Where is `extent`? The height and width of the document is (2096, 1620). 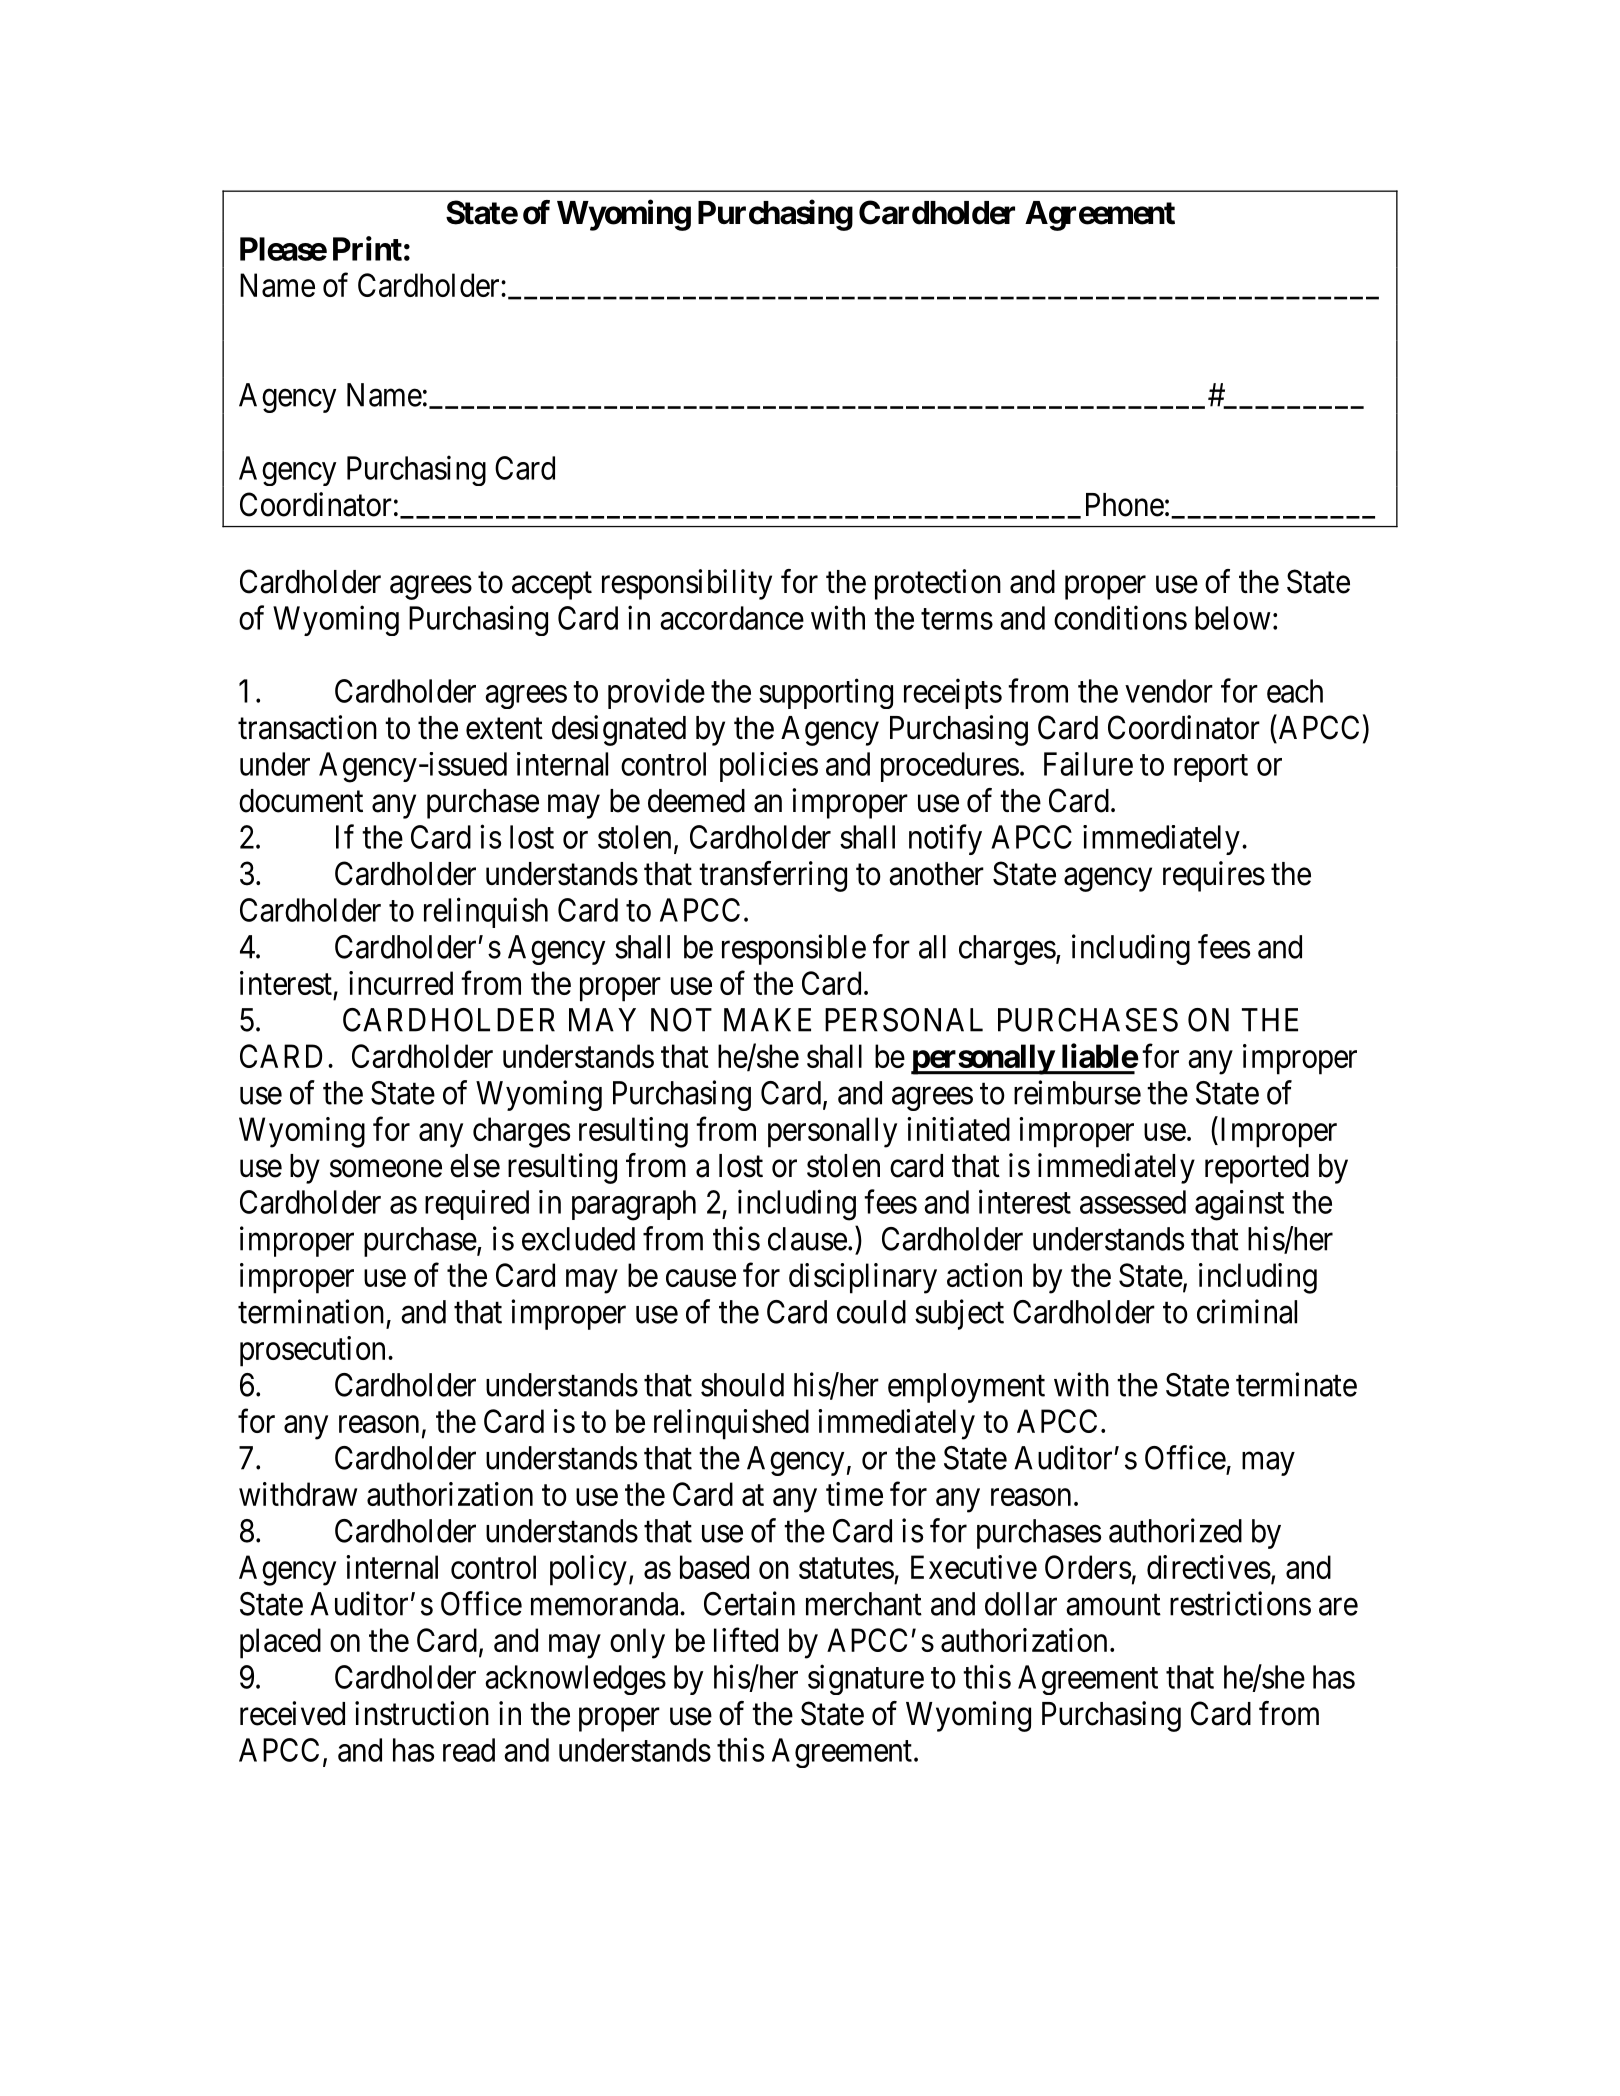
extent is located at coordinates (504, 729).
